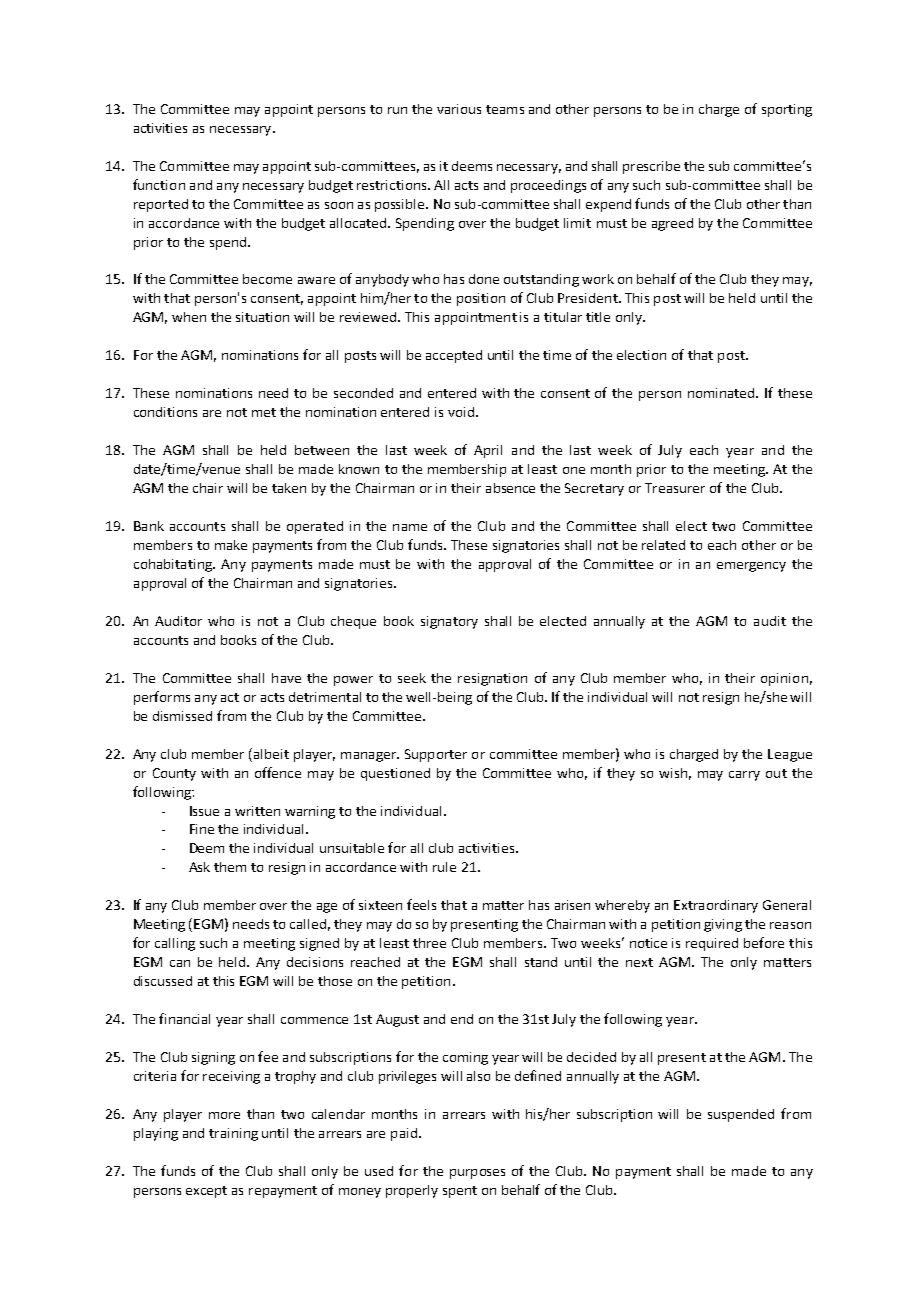  I want to click on rule, so click(444, 867).
